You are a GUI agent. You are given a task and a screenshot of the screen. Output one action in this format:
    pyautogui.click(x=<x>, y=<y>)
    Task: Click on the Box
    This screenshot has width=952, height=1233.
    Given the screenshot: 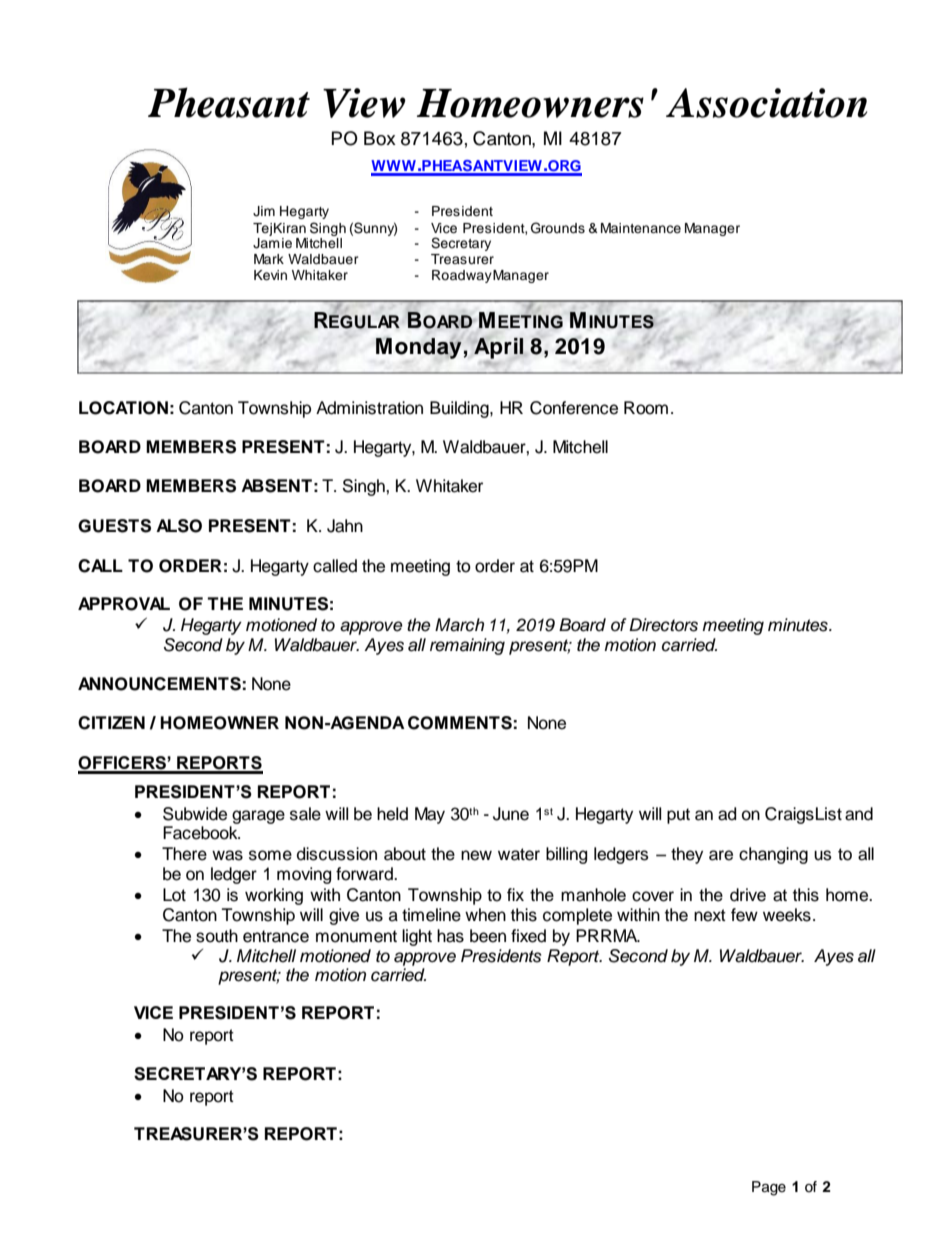 What is the action you would take?
    pyautogui.click(x=380, y=138)
